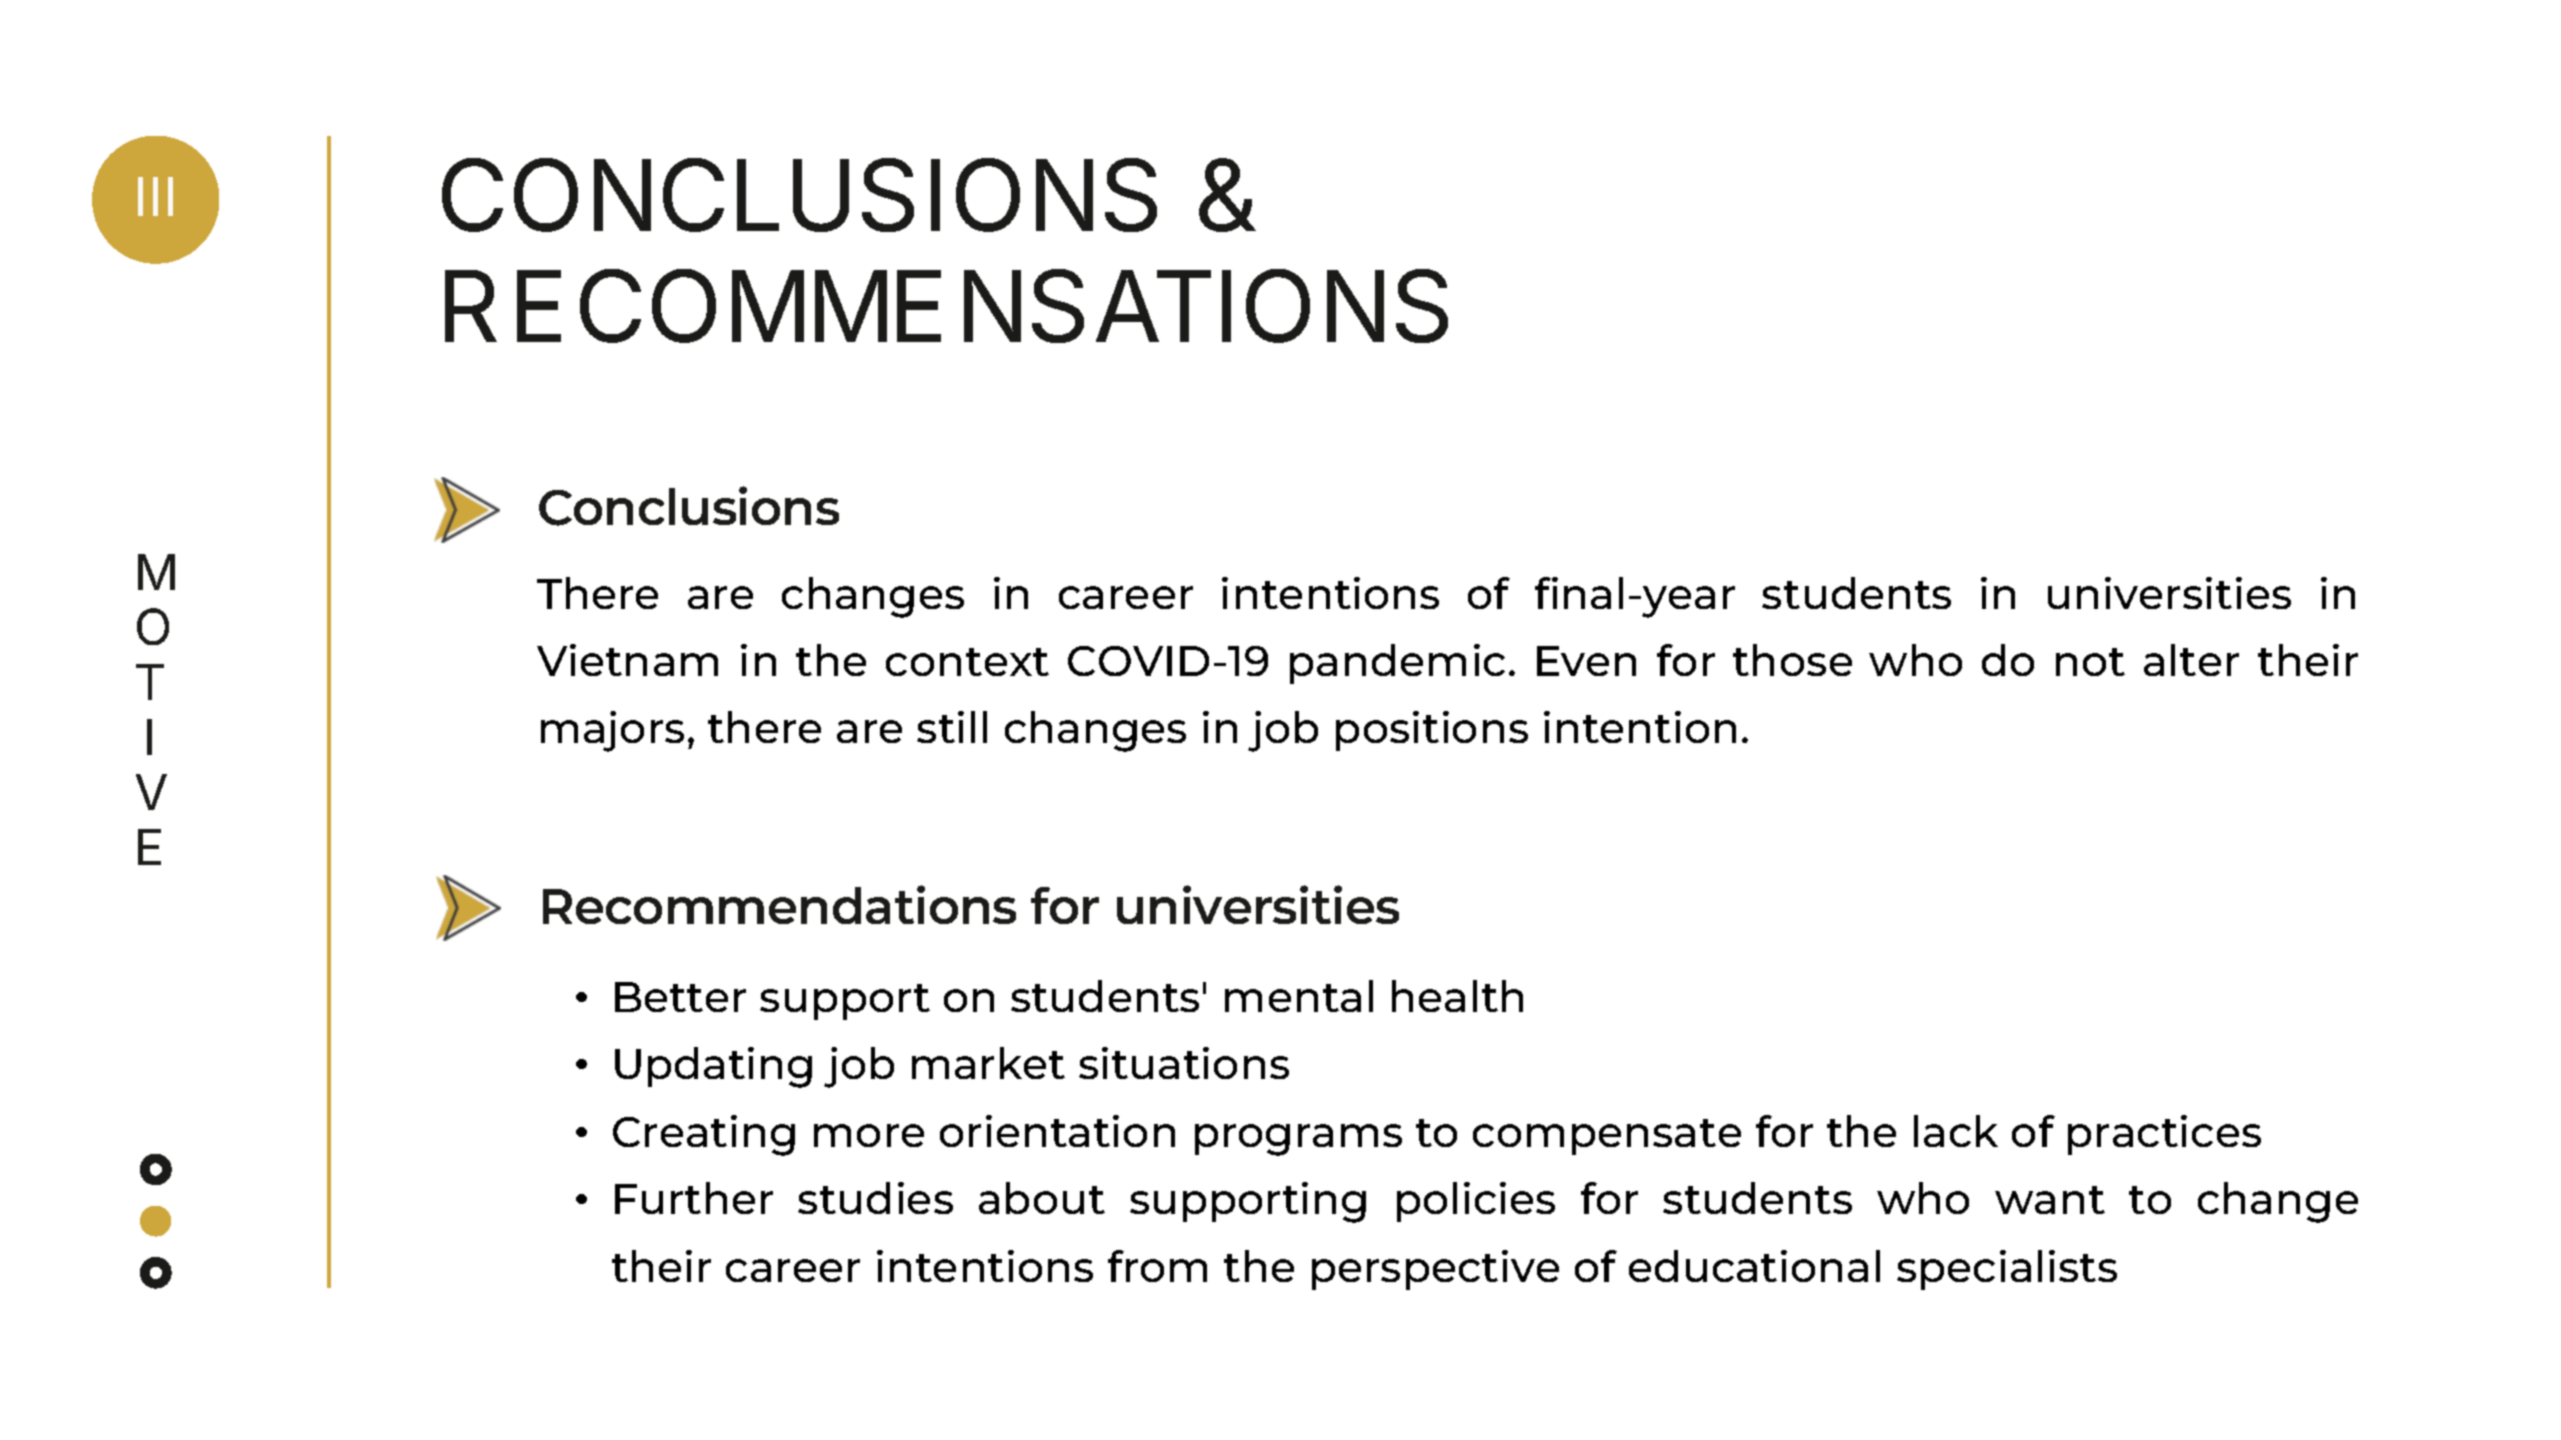 The width and height of the screenshot is (2561, 1440). Describe the element at coordinates (1792, 660) in the screenshot. I see `those` at that location.
